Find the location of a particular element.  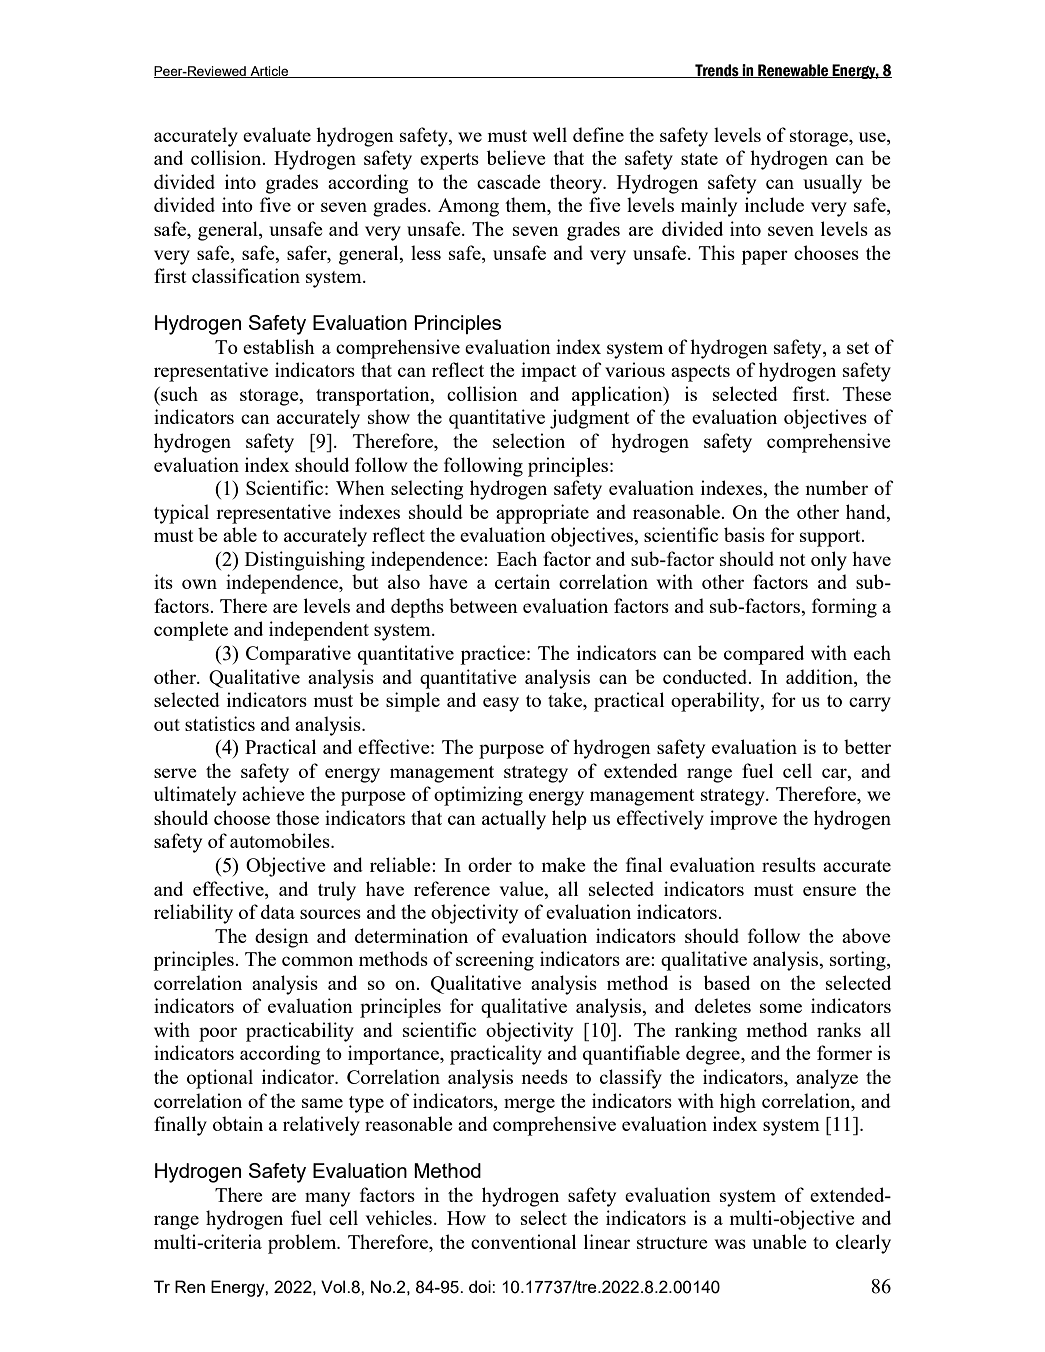

Trends is located at coordinates (717, 71).
